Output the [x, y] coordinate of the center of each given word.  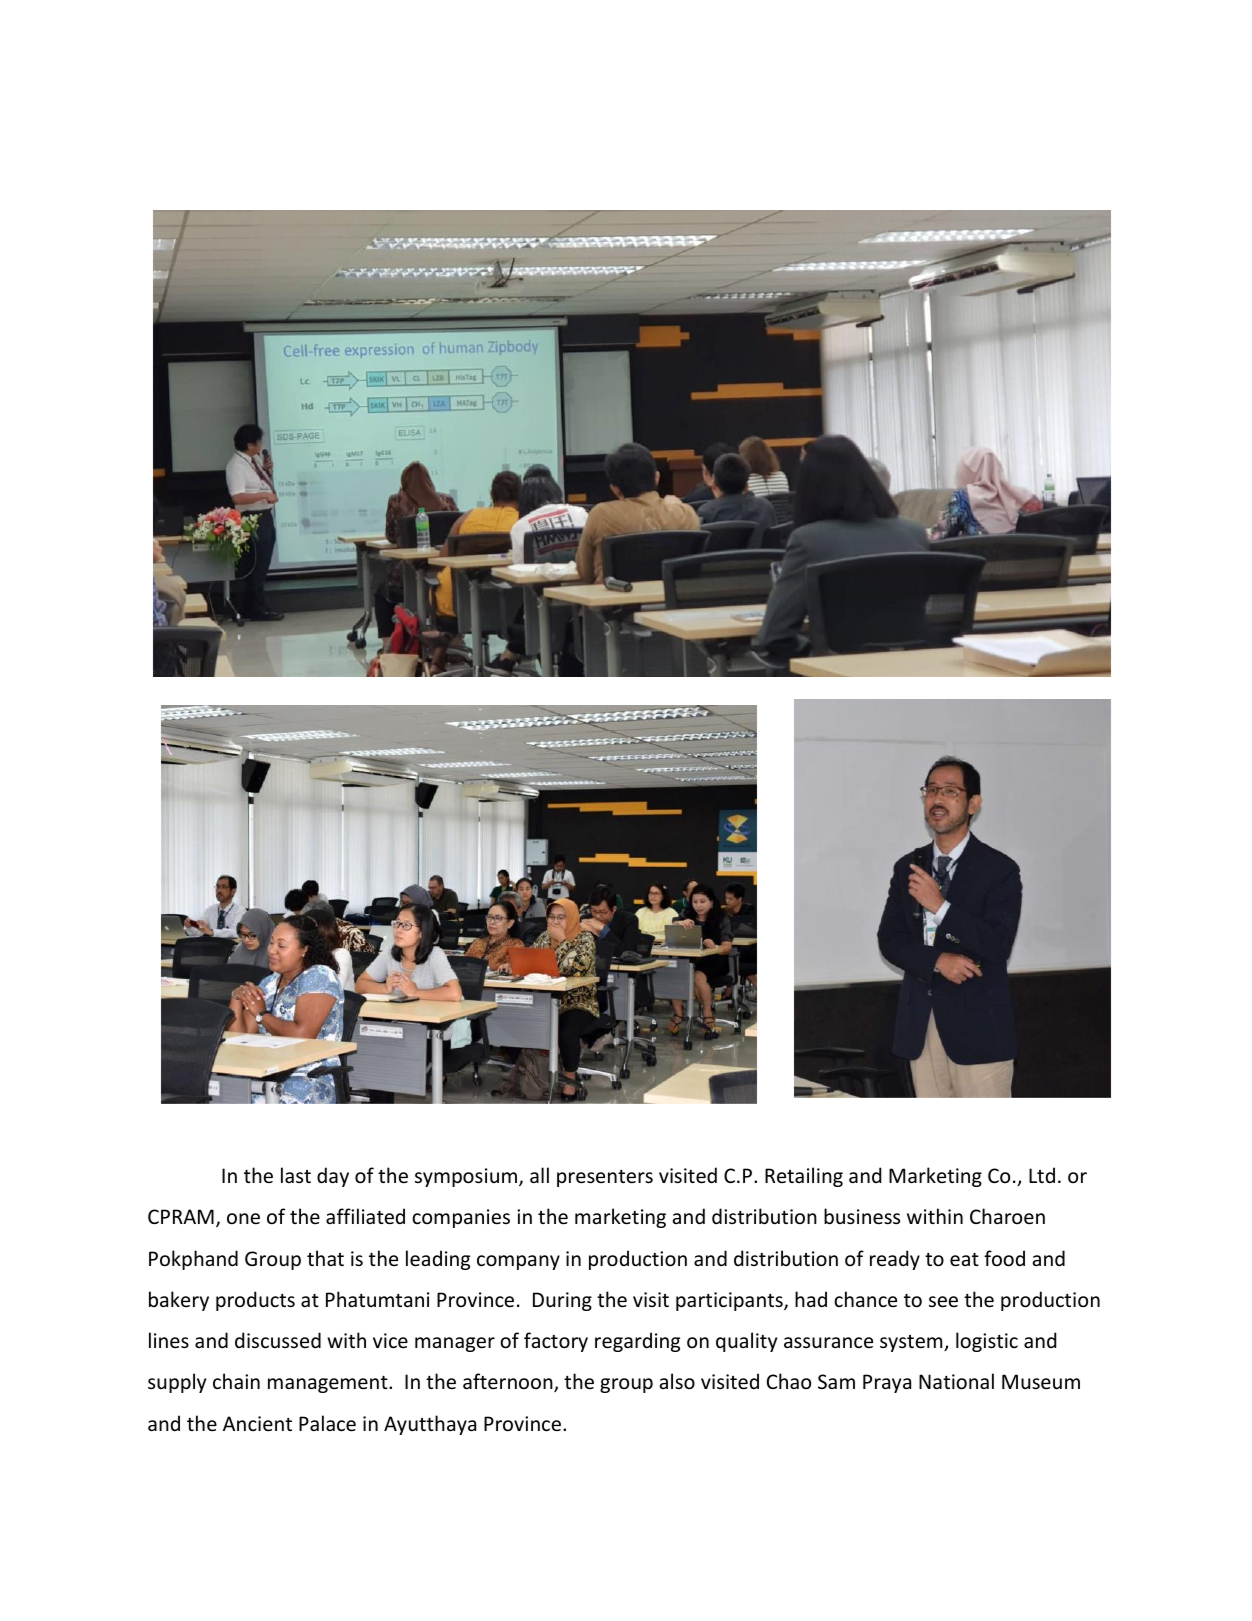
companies [461, 1218]
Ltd [1042, 1175]
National [956, 1381]
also [677, 1381]
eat [964, 1260]
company [518, 1262]
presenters [605, 1178]
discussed [278, 1340]
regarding [637, 1342]
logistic [987, 1342]
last [296, 1175]
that [325, 1258]
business [862, 1216]
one [243, 1219]
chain [236, 1381]
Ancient [257, 1424]
